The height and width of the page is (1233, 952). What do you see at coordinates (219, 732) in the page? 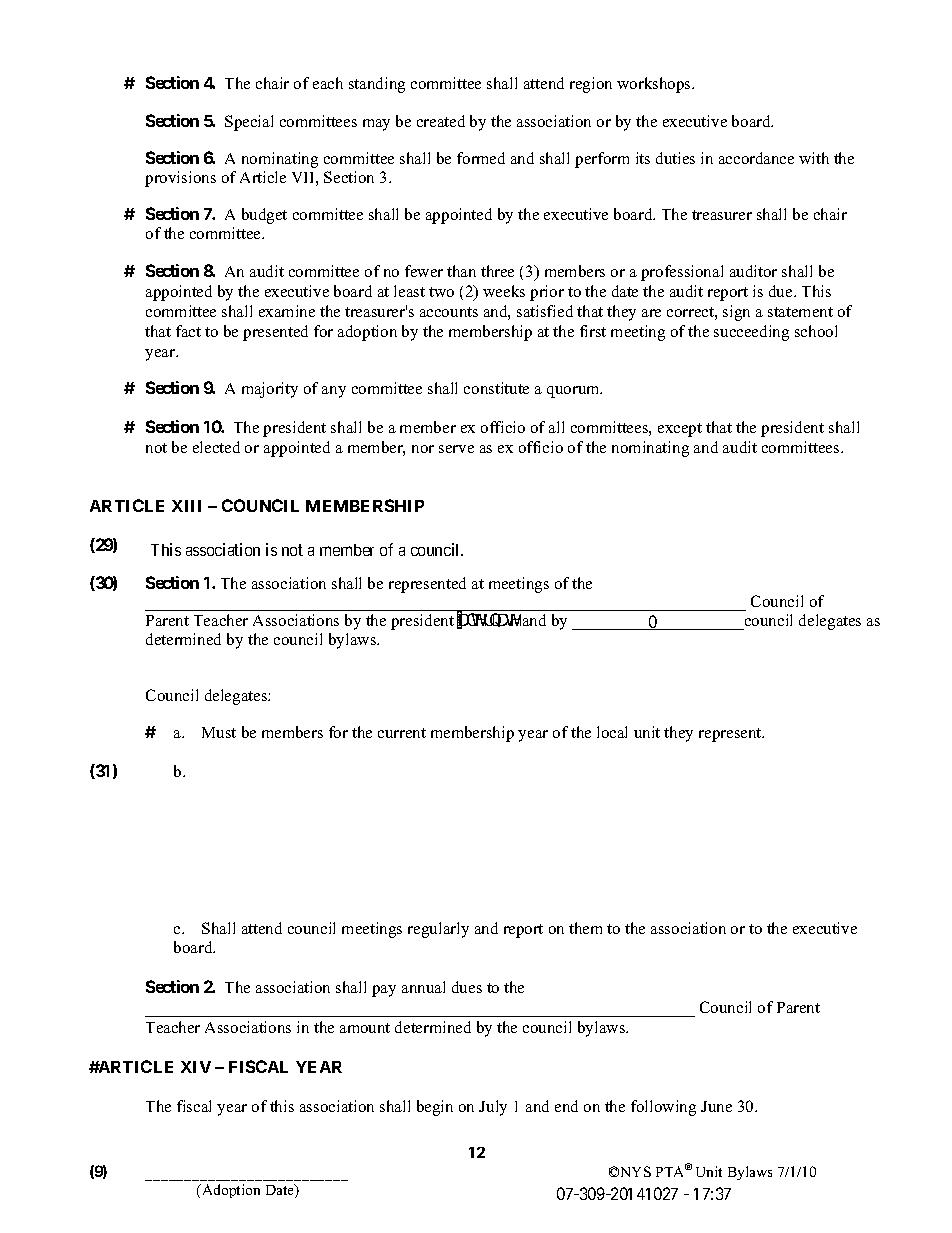
I see `Must` at bounding box center [219, 732].
